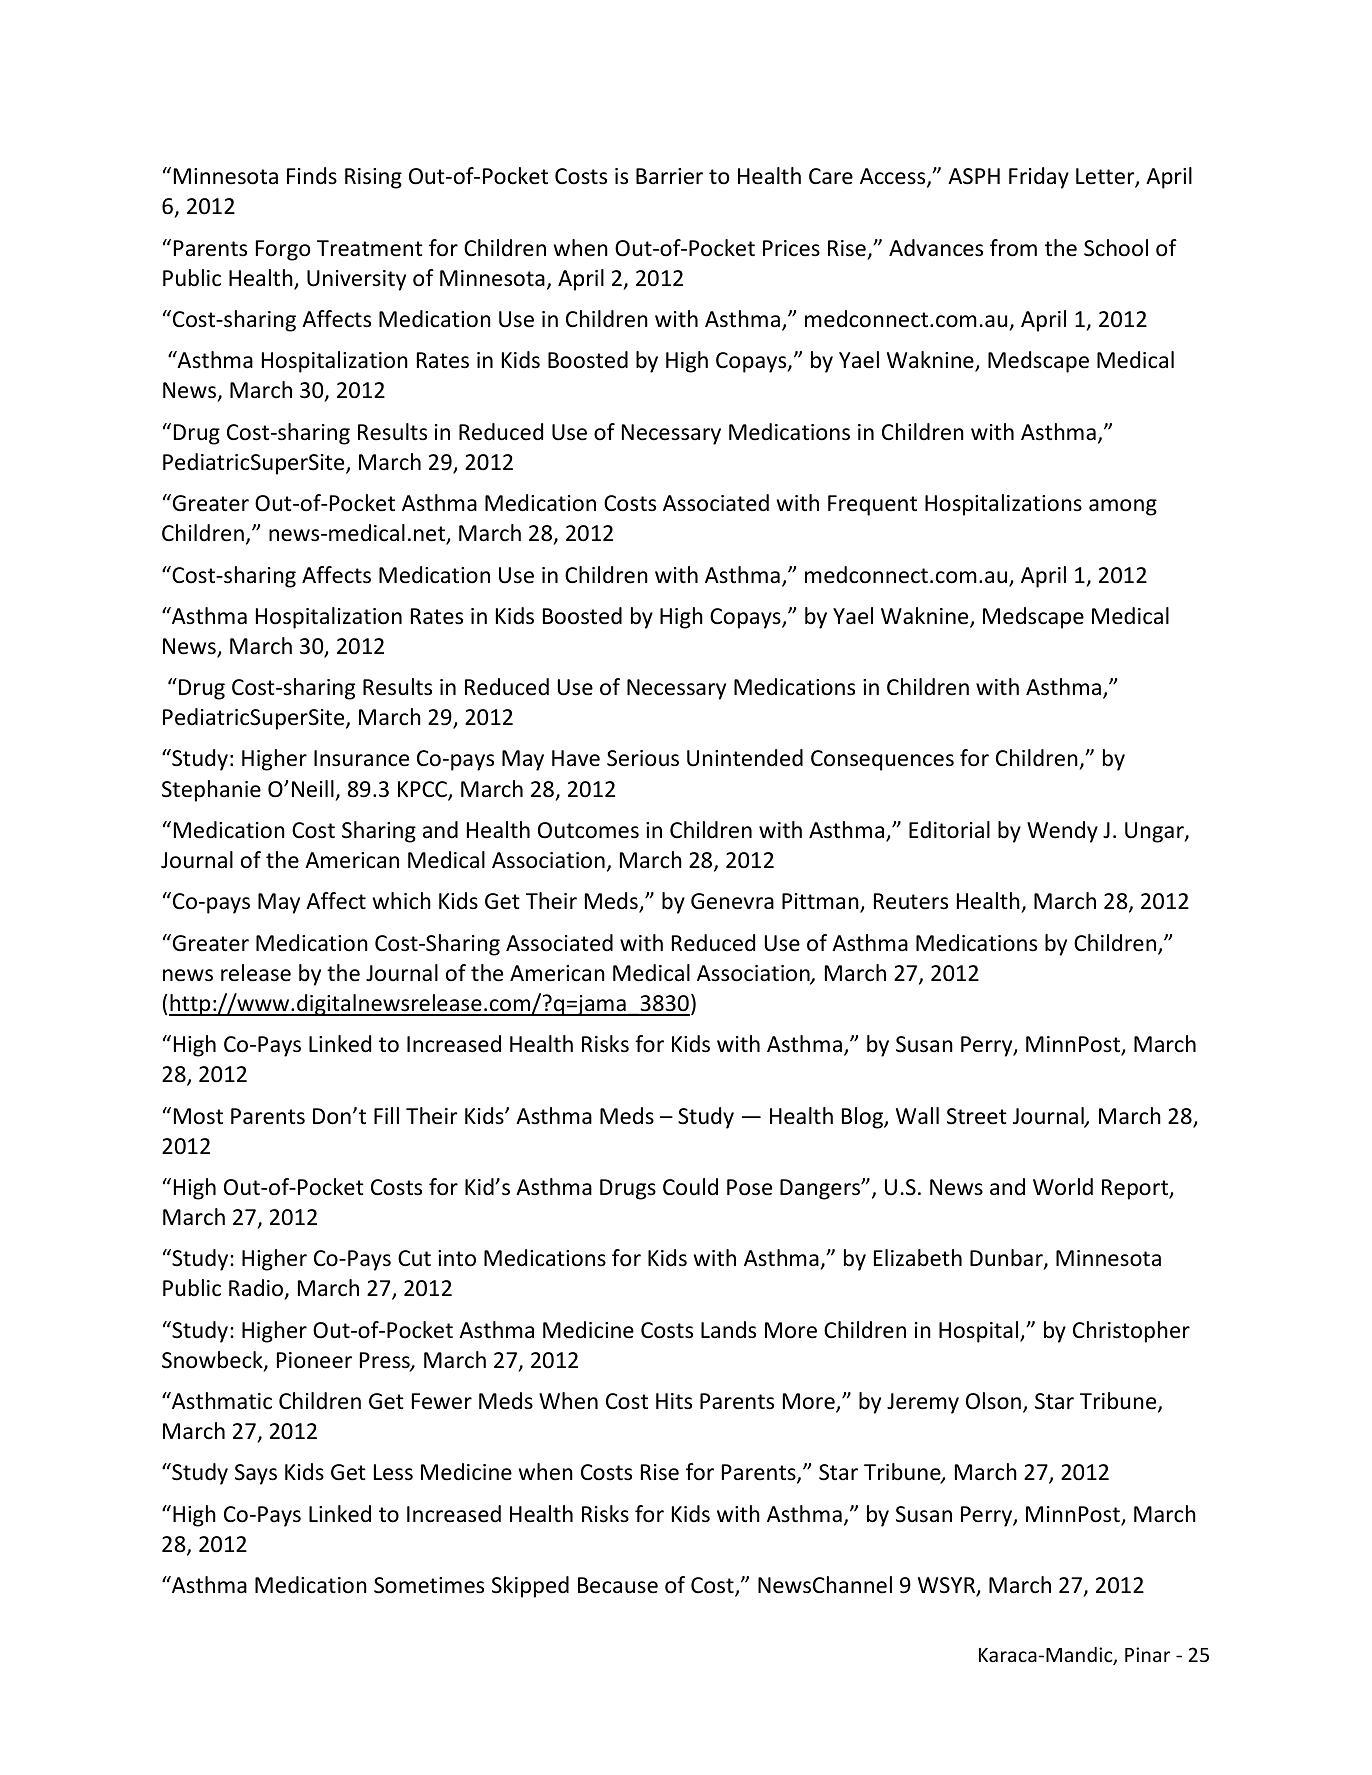 The width and height of the screenshot is (1372, 1775). What do you see at coordinates (690, 1187) in the screenshot?
I see `Could` at bounding box center [690, 1187].
